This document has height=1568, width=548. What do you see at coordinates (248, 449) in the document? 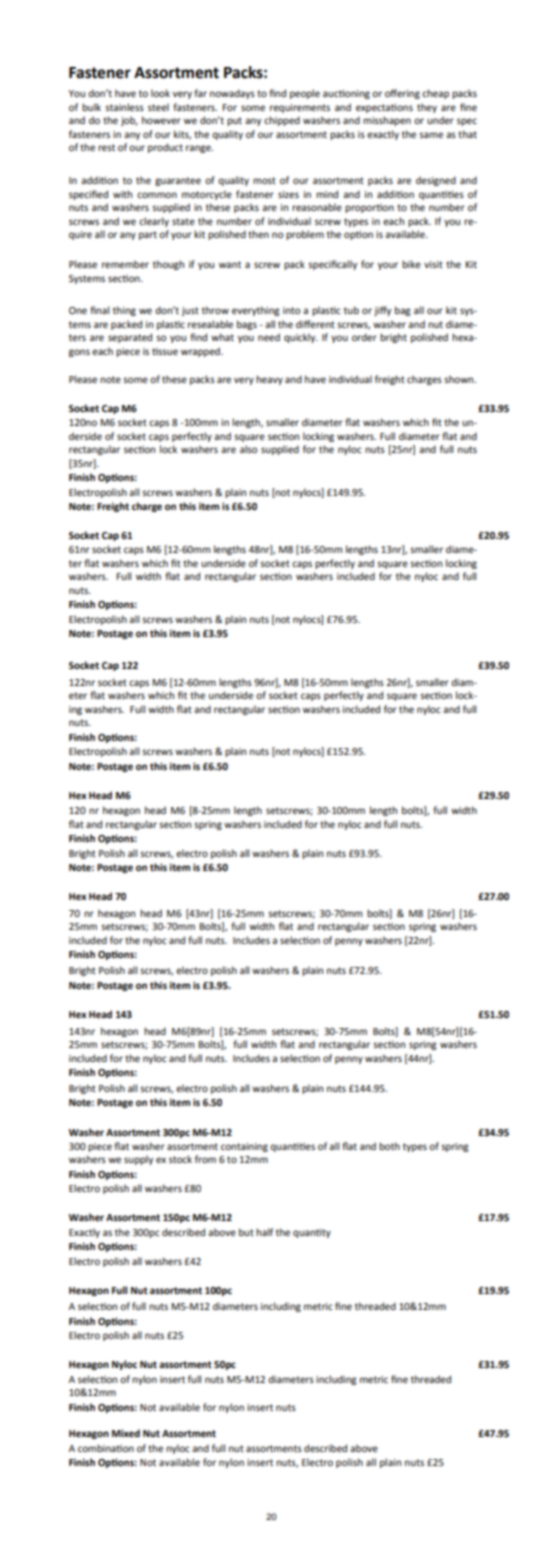
I see `also` at bounding box center [248, 449].
